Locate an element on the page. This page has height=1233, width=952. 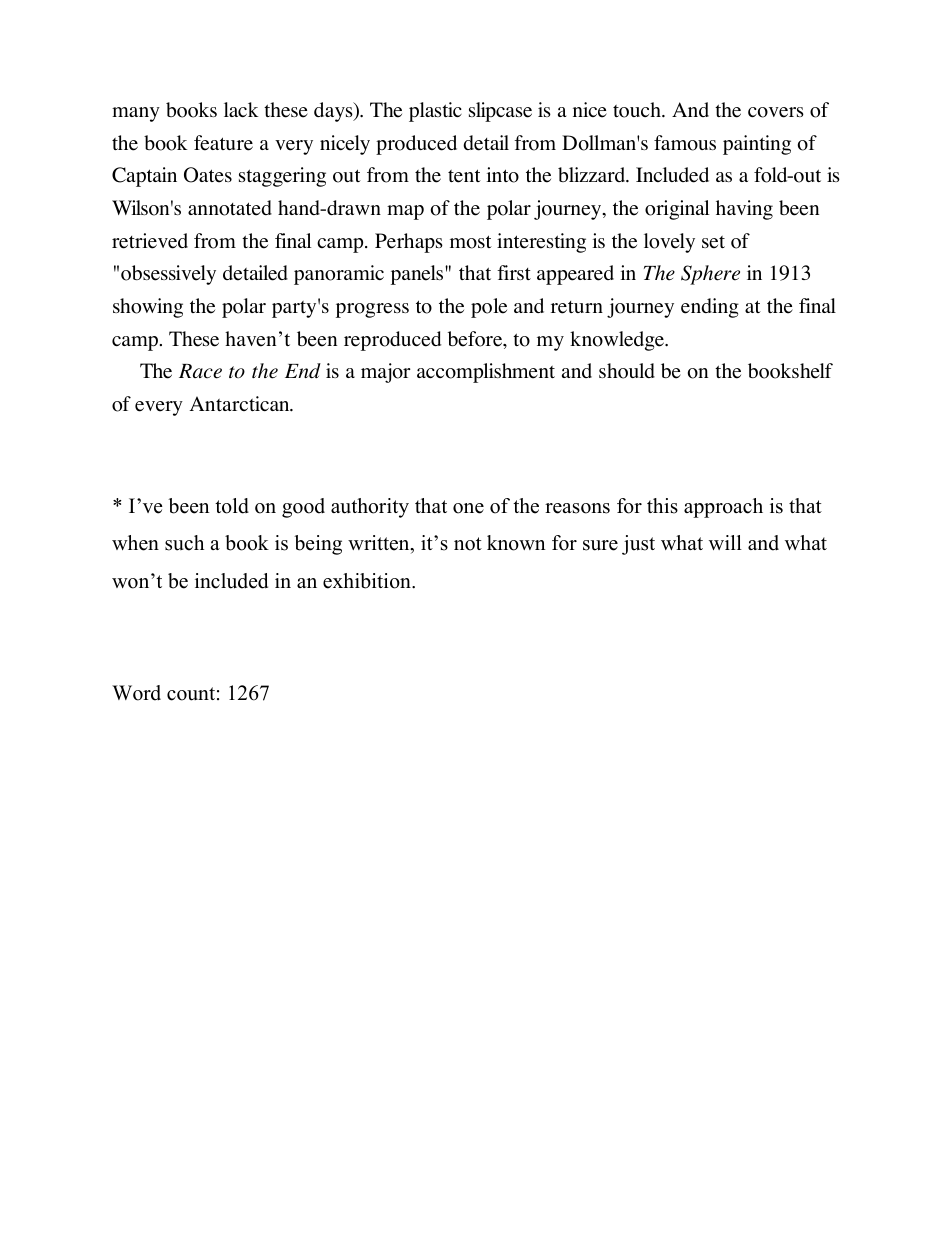
told is located at coordinates (232, 506).
